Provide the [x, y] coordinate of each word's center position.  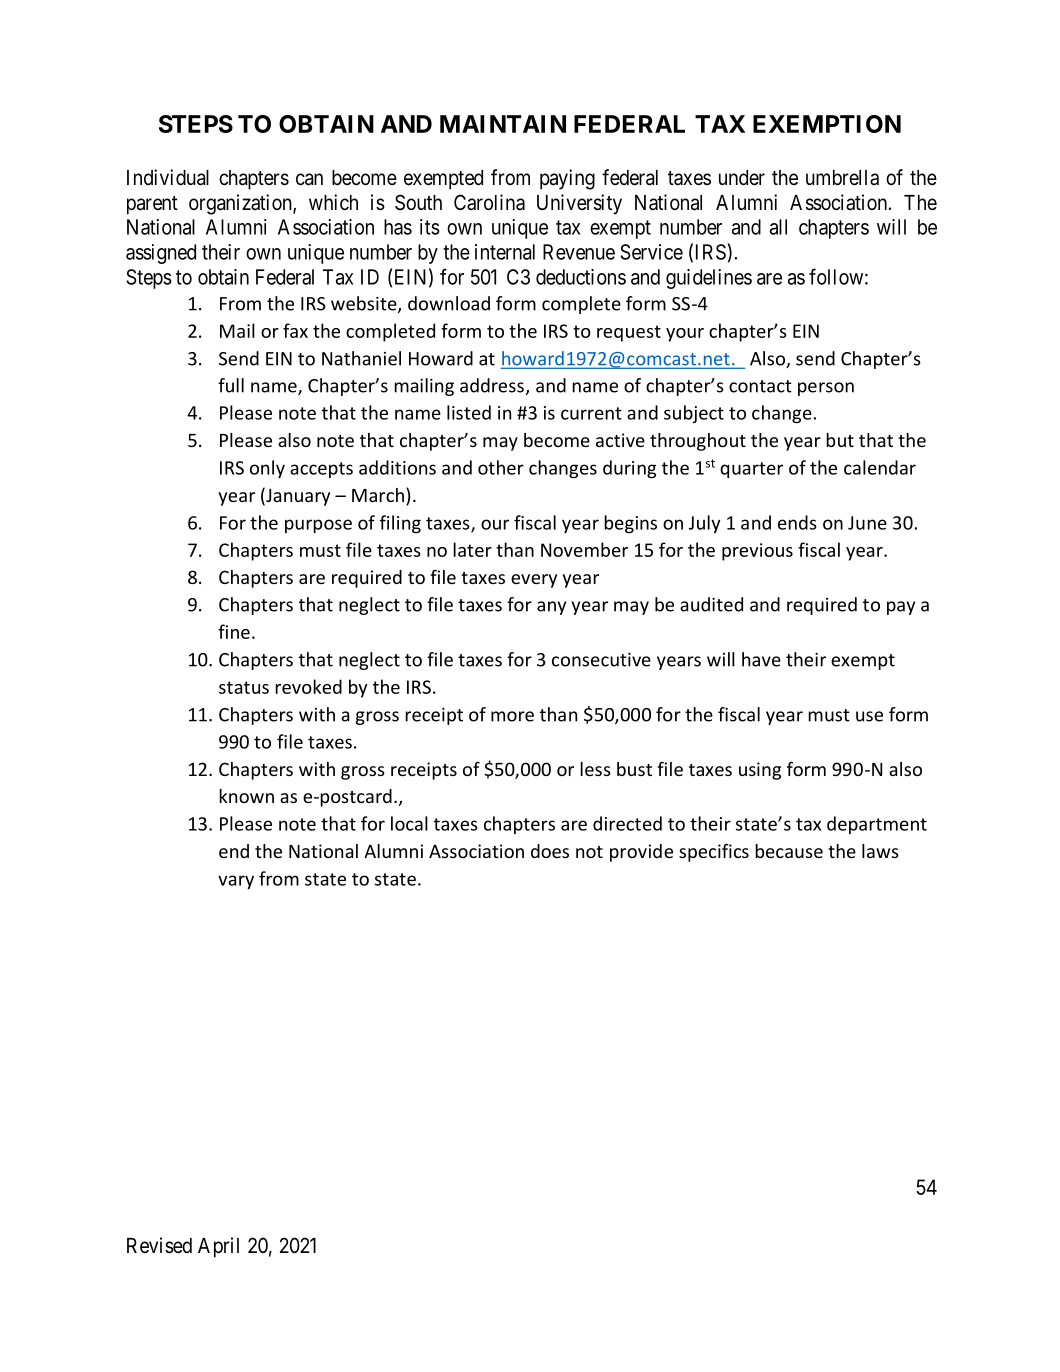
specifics [714, 853]
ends [797, 522]
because [789, 851]
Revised [159, 1245]
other [501, 467]
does [550, 851]
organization [241, 204]
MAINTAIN [503, 124]
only [267, 469]
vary [236, 882]
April [218, 1247]
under [742, 178]
